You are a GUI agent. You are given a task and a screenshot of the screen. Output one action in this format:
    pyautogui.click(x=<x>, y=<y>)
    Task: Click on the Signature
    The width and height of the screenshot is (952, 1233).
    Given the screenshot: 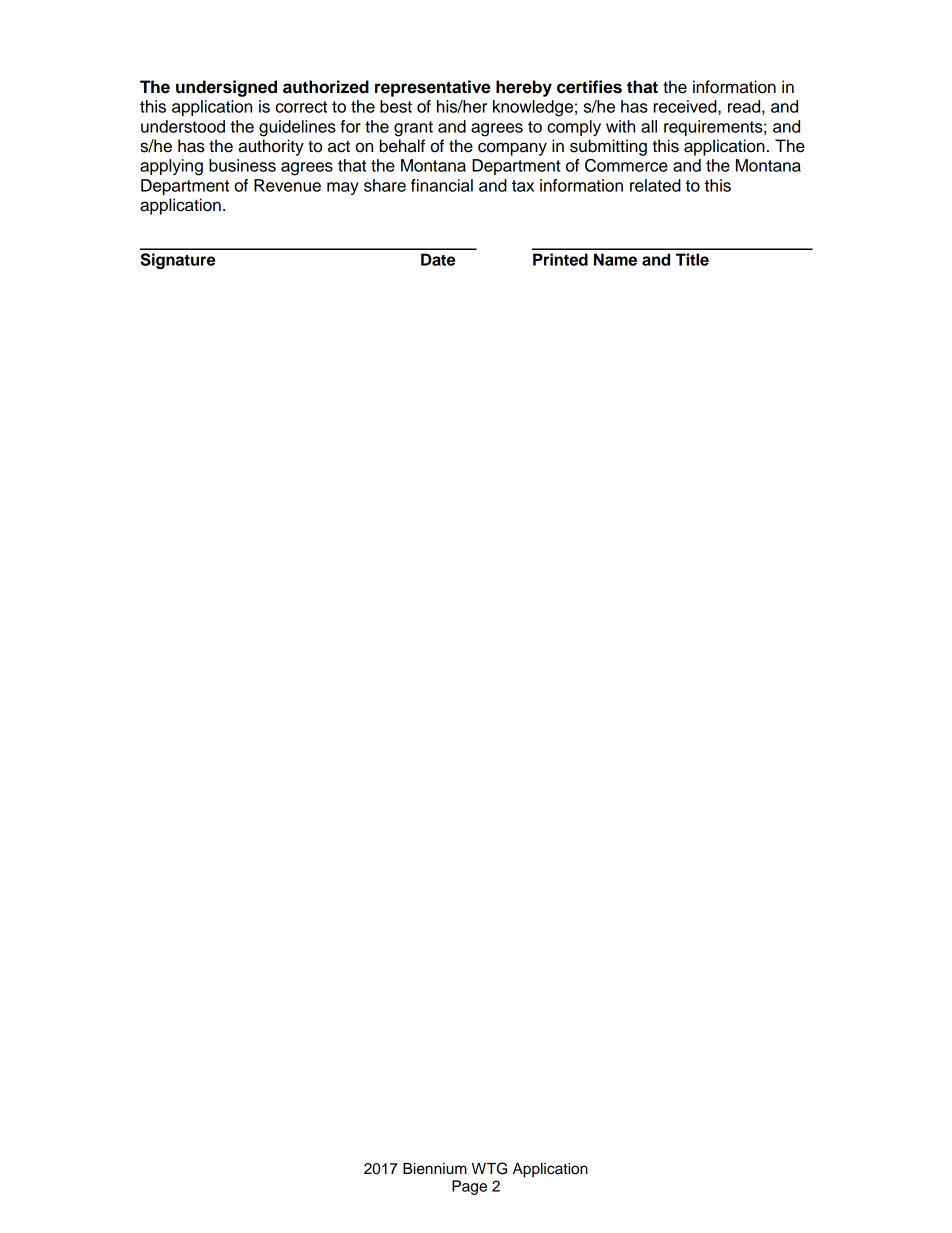 What is the action you would take?
    pyautogui.click(x=177, y=261)
